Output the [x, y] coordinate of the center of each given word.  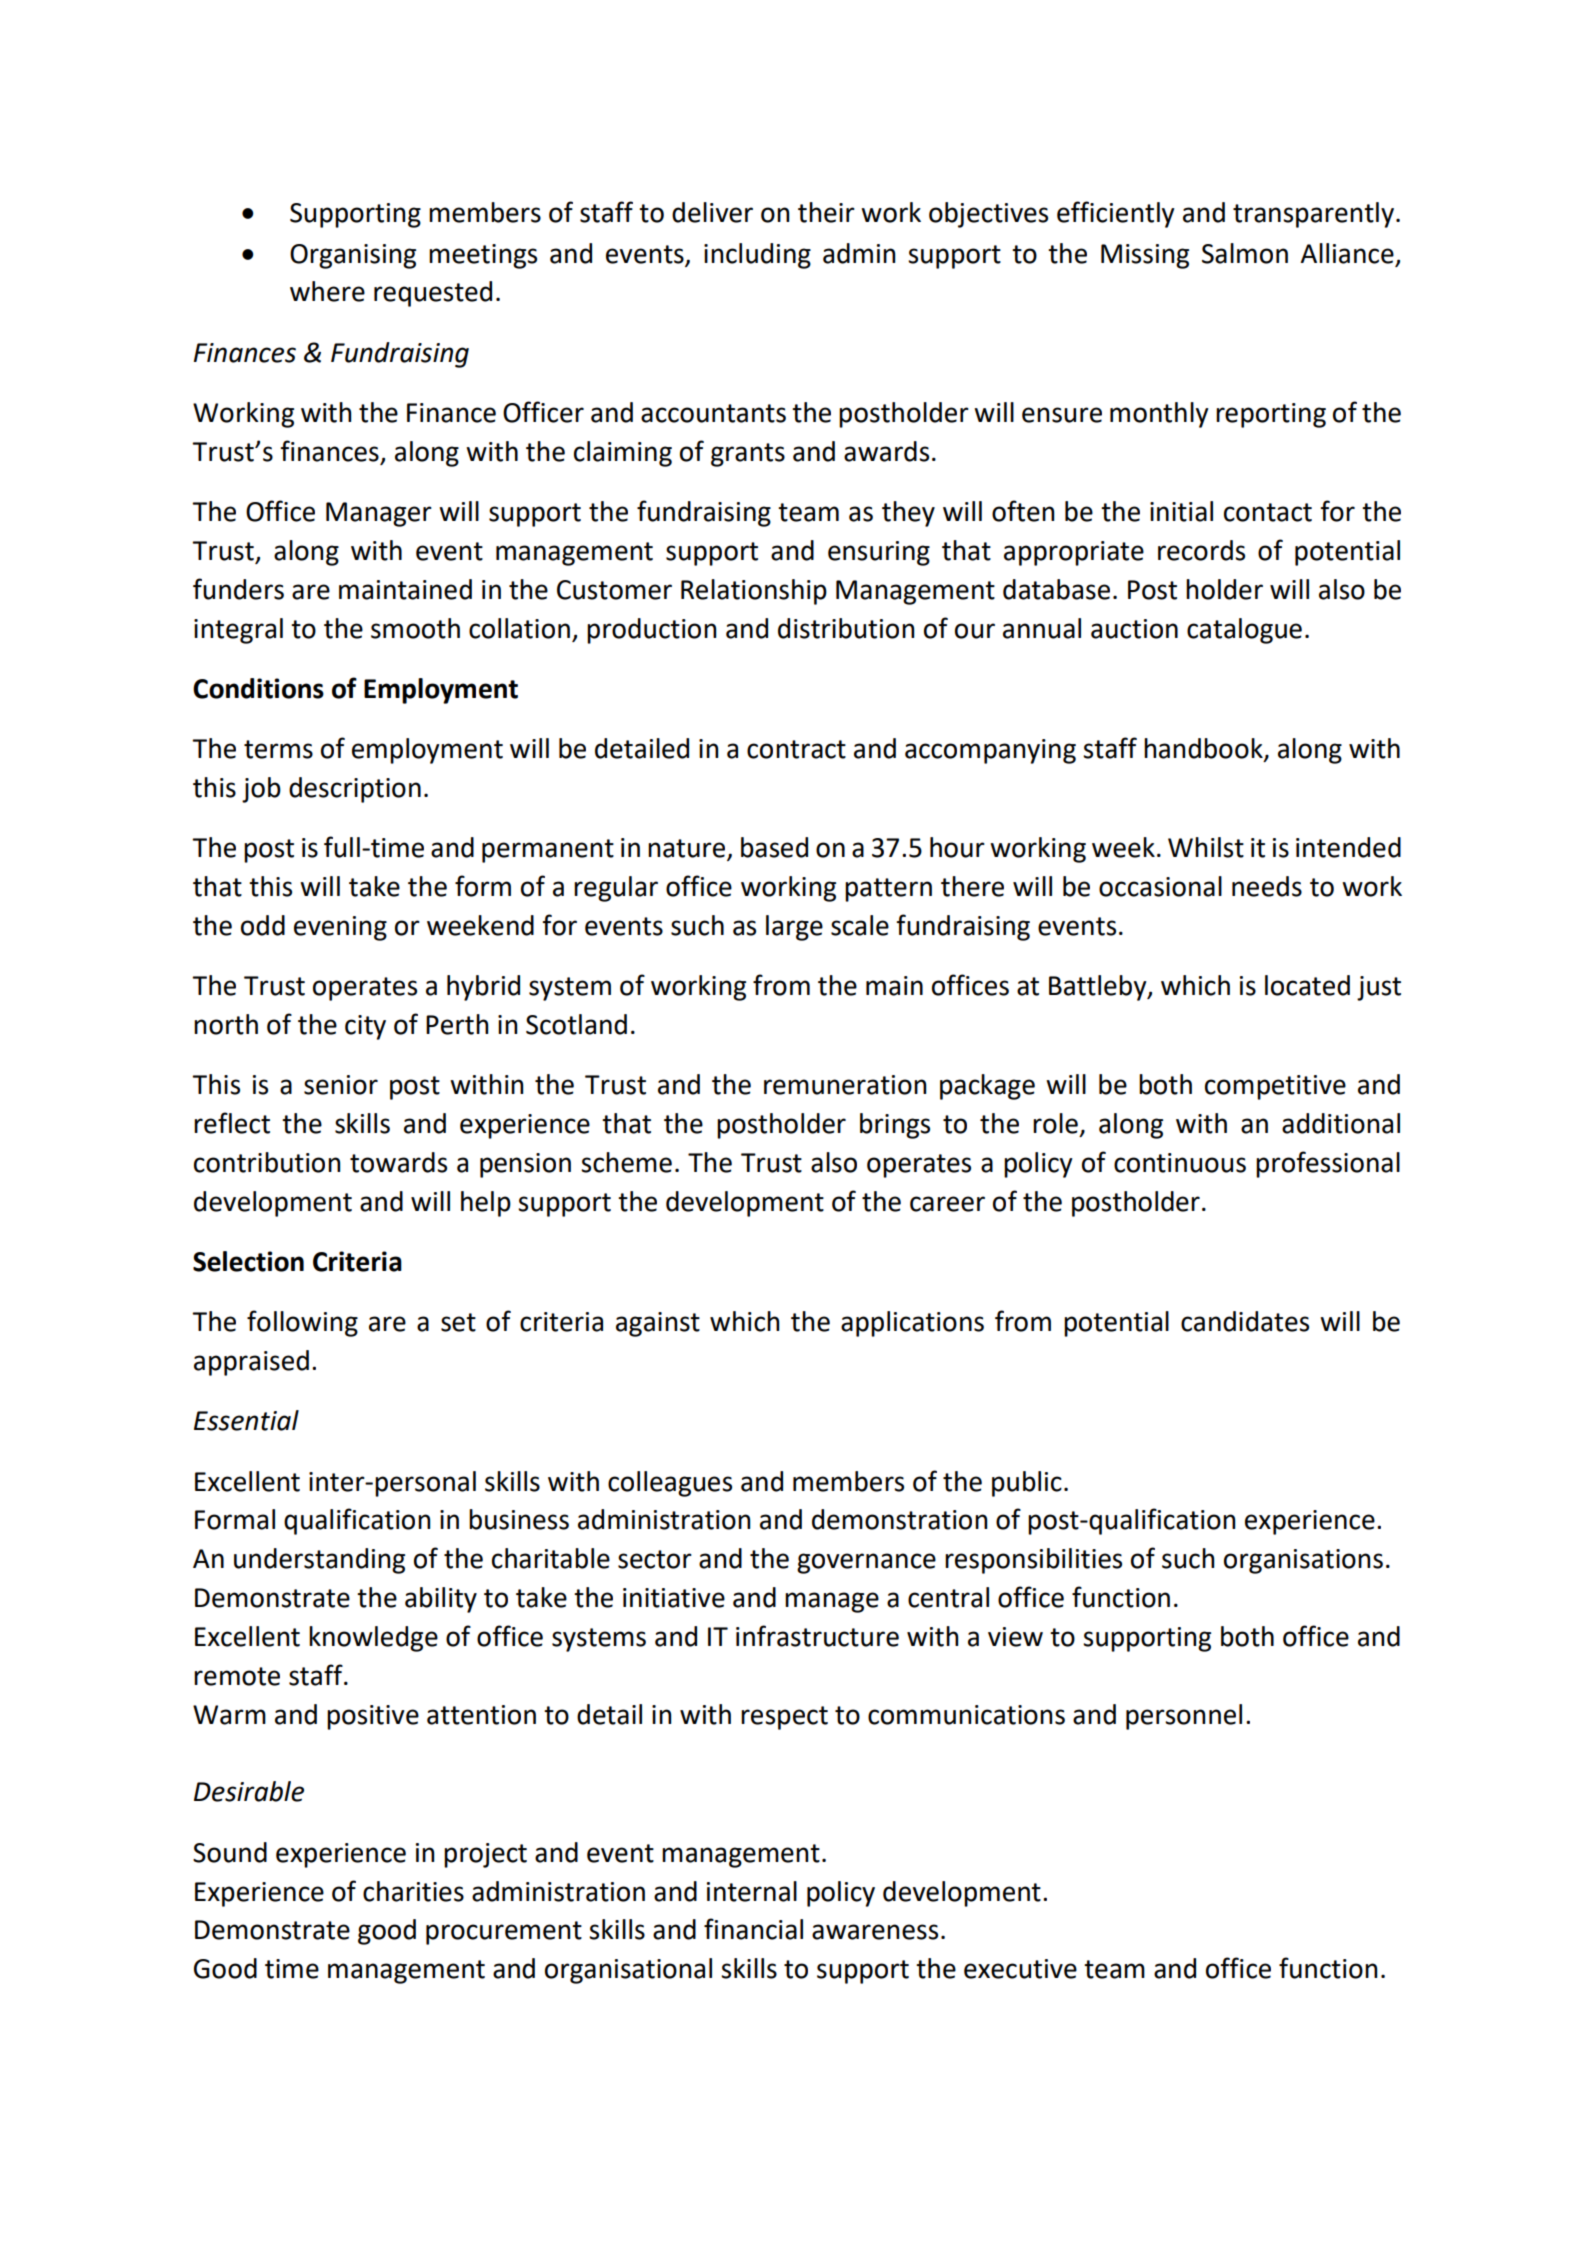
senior [341, 1085]
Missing [1145, 256]
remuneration [845, 1085]
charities [413, 1891]
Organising [353, 256]
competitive [1275, 1087]
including [757, 256]
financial [753, 1929]
